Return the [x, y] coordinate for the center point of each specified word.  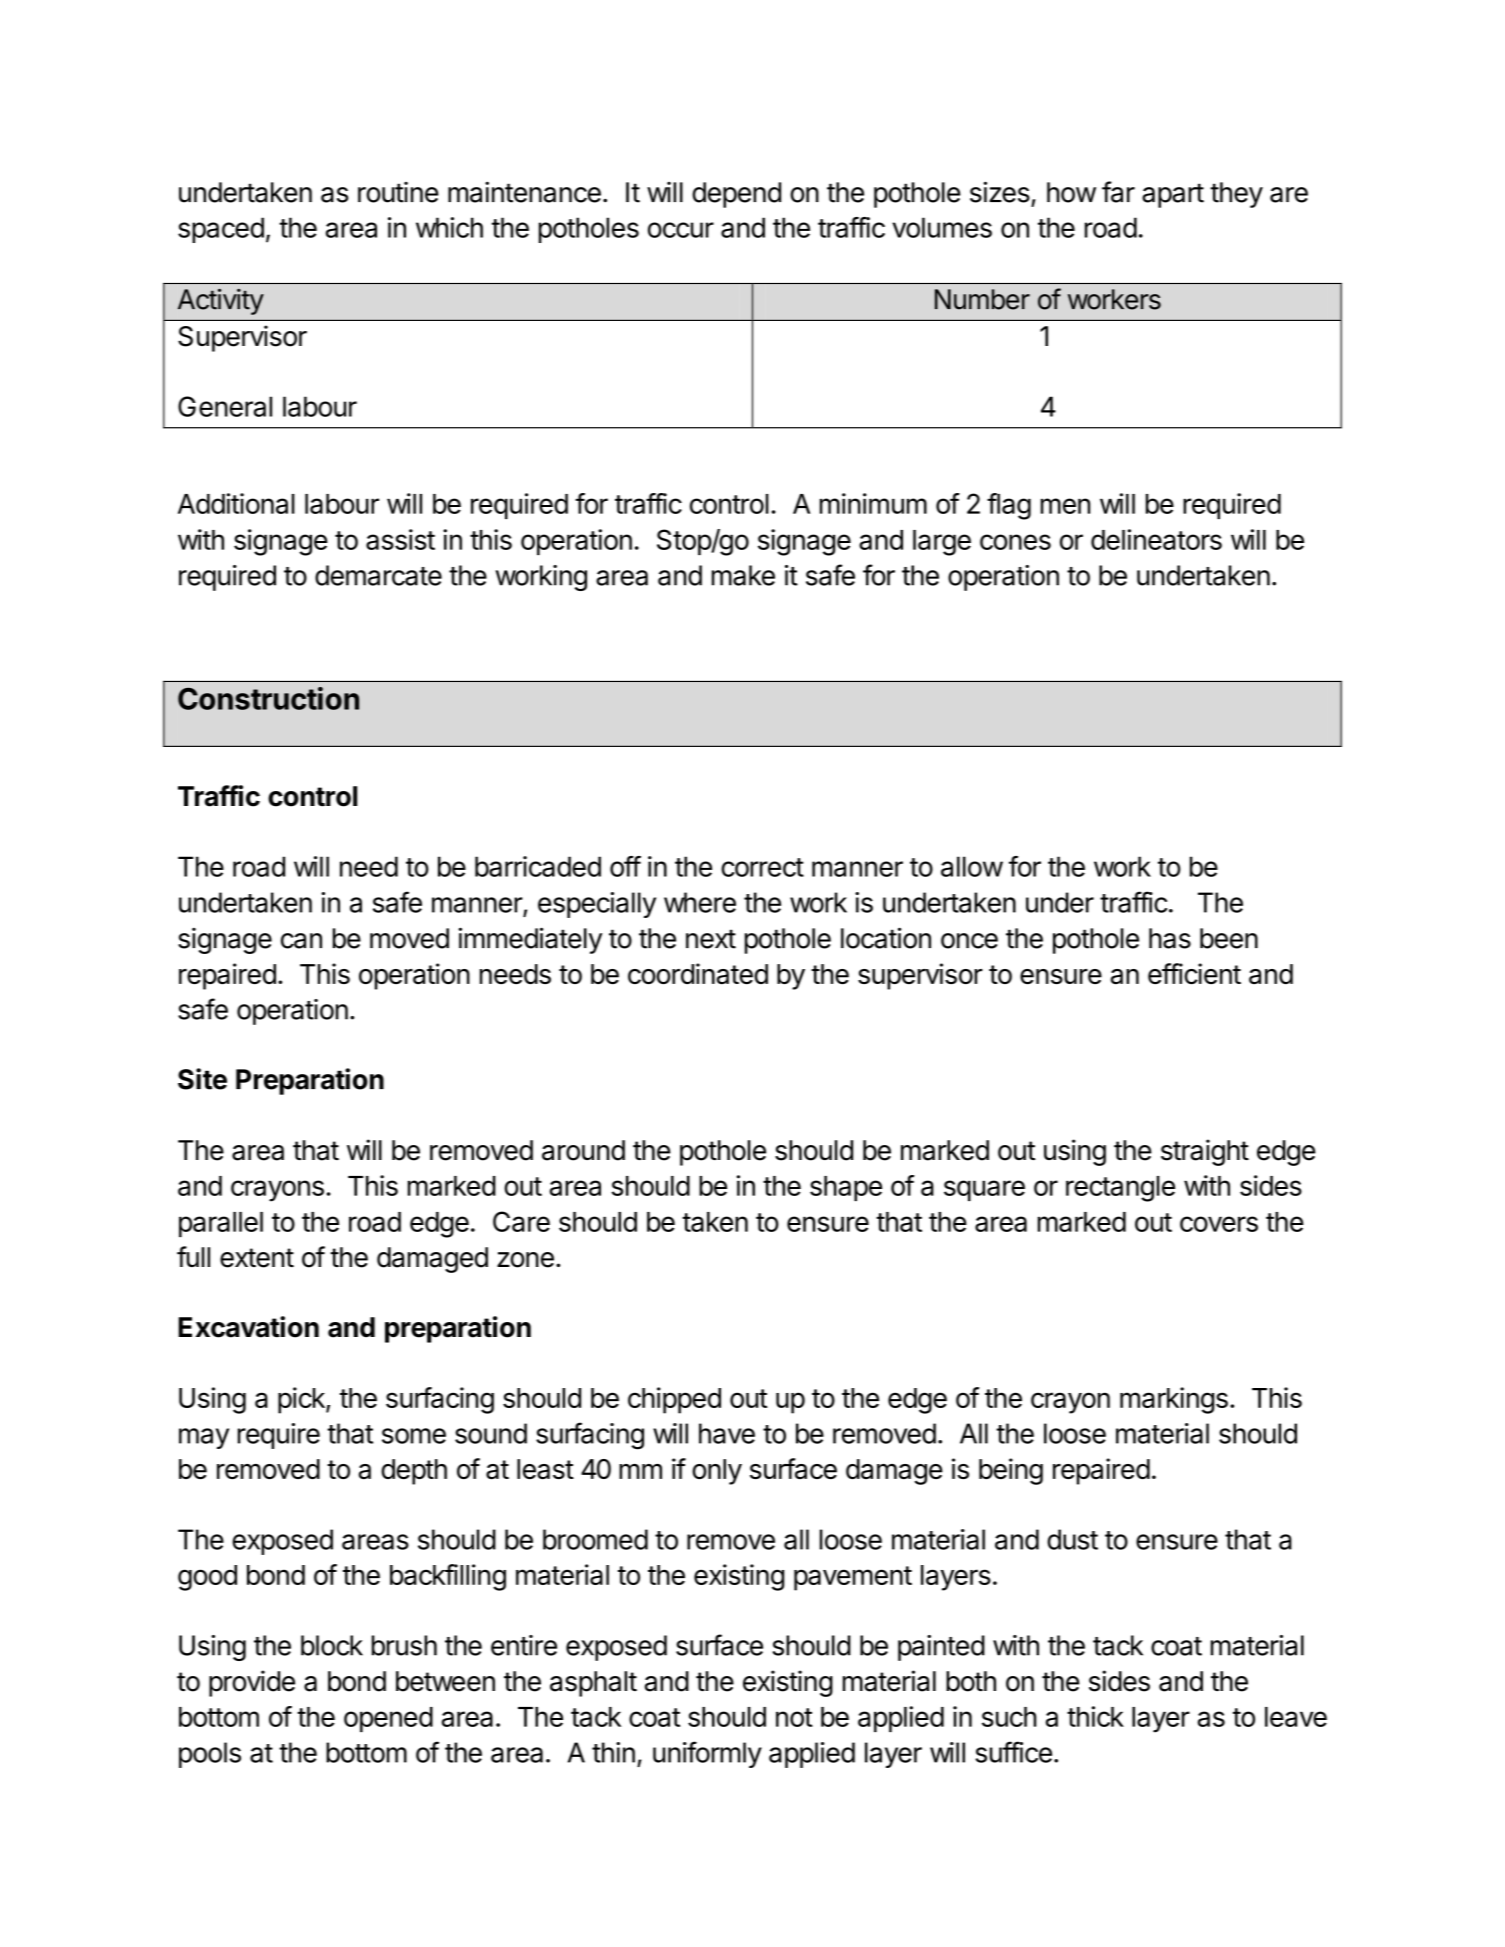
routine [398, 192]
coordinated [698, 974]
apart [1173, 195]
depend [736, 195]
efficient [1194, 973]
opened [388, 1719]
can [301, 941]
